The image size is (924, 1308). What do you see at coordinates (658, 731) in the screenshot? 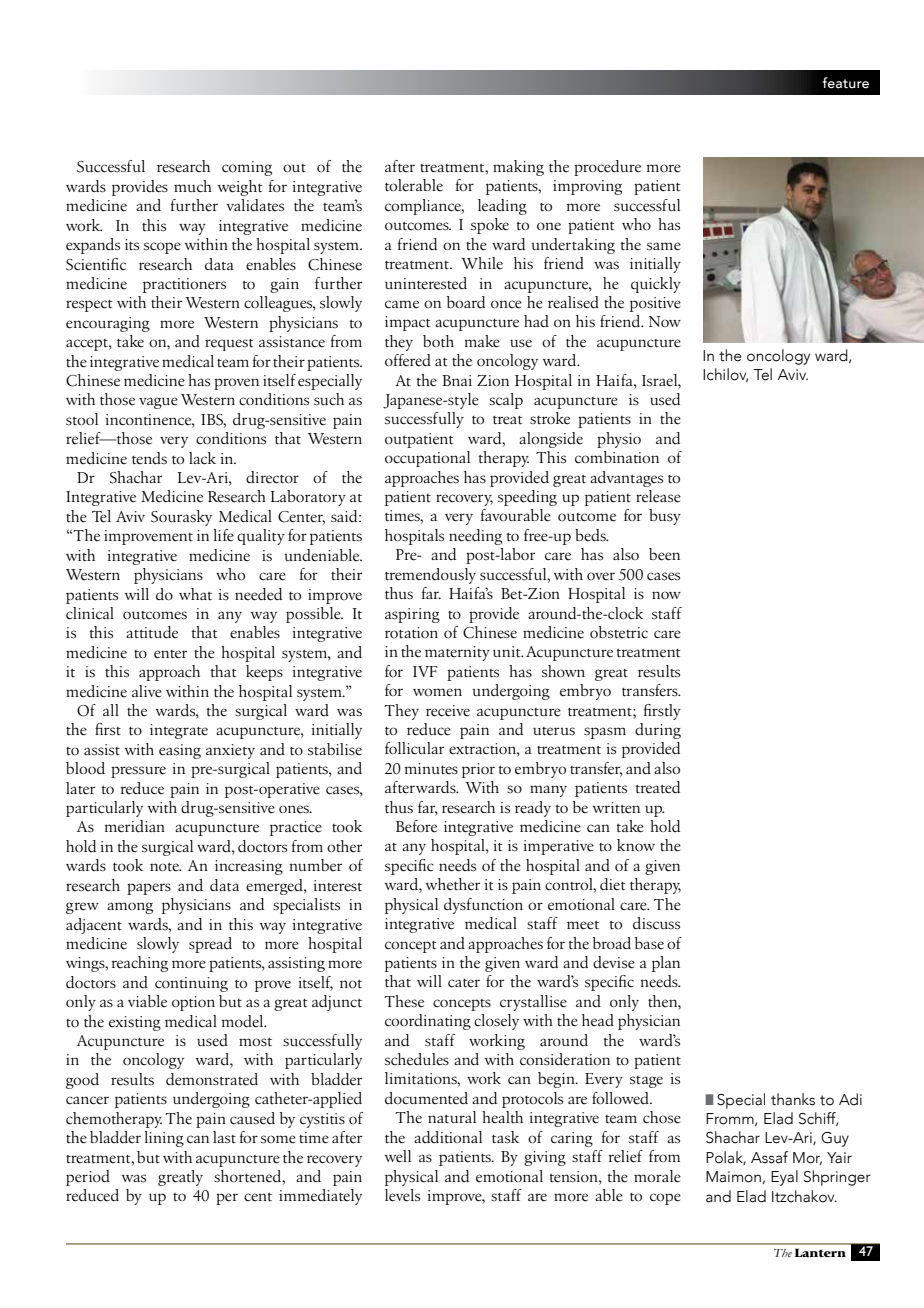
I see `during` at bounding box center [658, 731].
